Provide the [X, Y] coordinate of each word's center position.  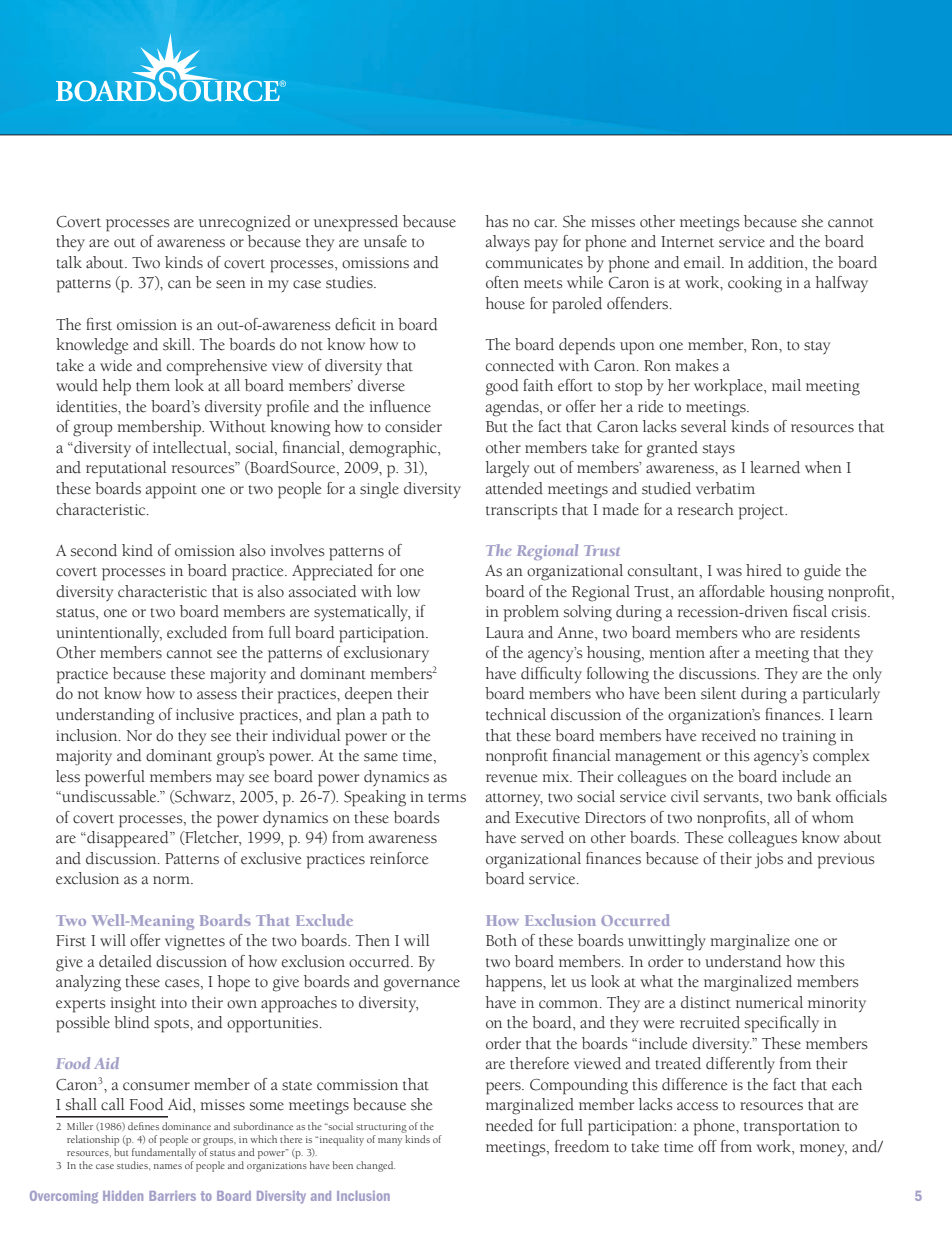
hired [764, 570]
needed [509, 1125]
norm [172, 880]
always [508, 243]
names [168, 1166]
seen [231, 284]
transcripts [522, 512]
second [94, 550]
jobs [769, 860]
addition [777, 263]
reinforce [399, 858]
